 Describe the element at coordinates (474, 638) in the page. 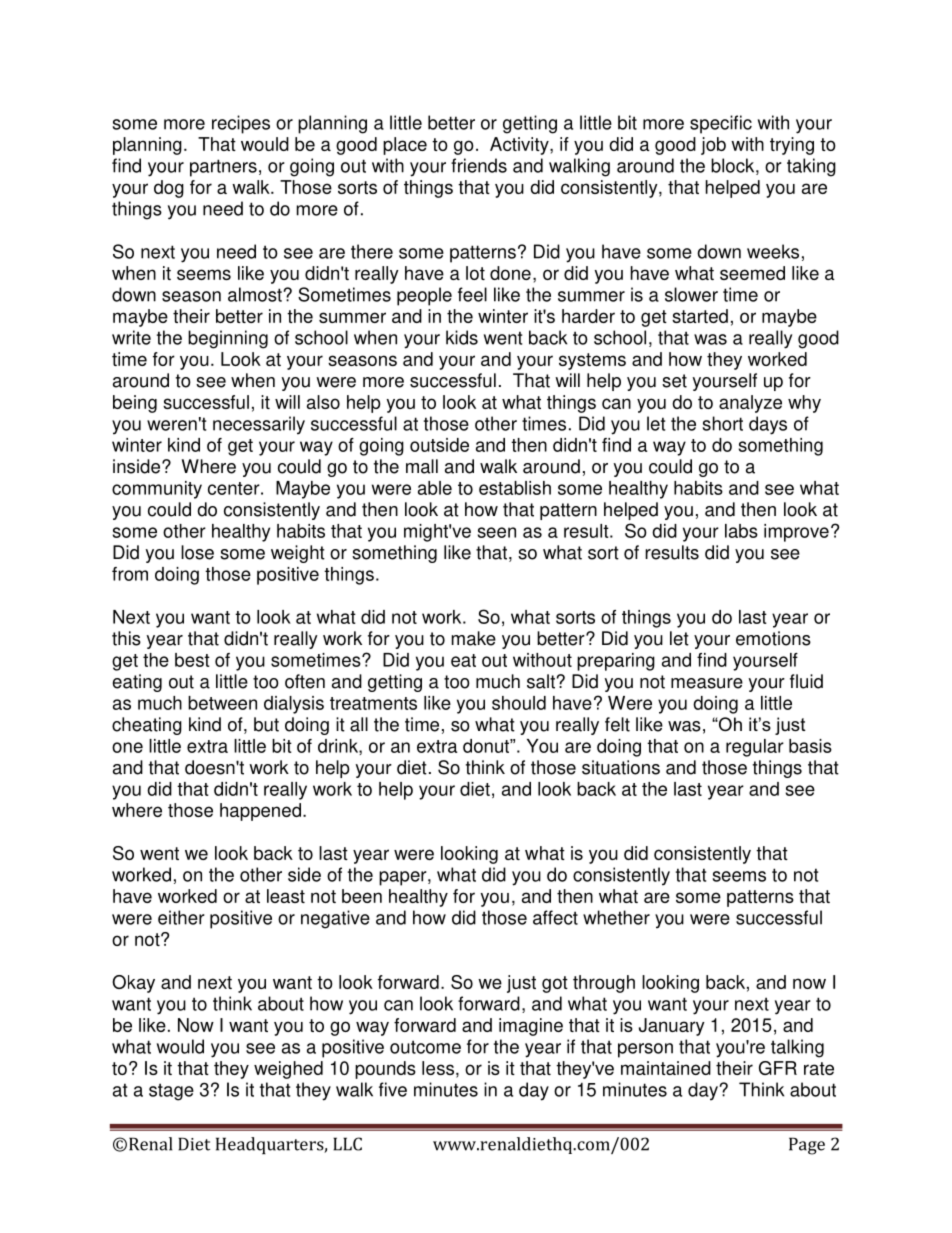

I see `make` at that location.
